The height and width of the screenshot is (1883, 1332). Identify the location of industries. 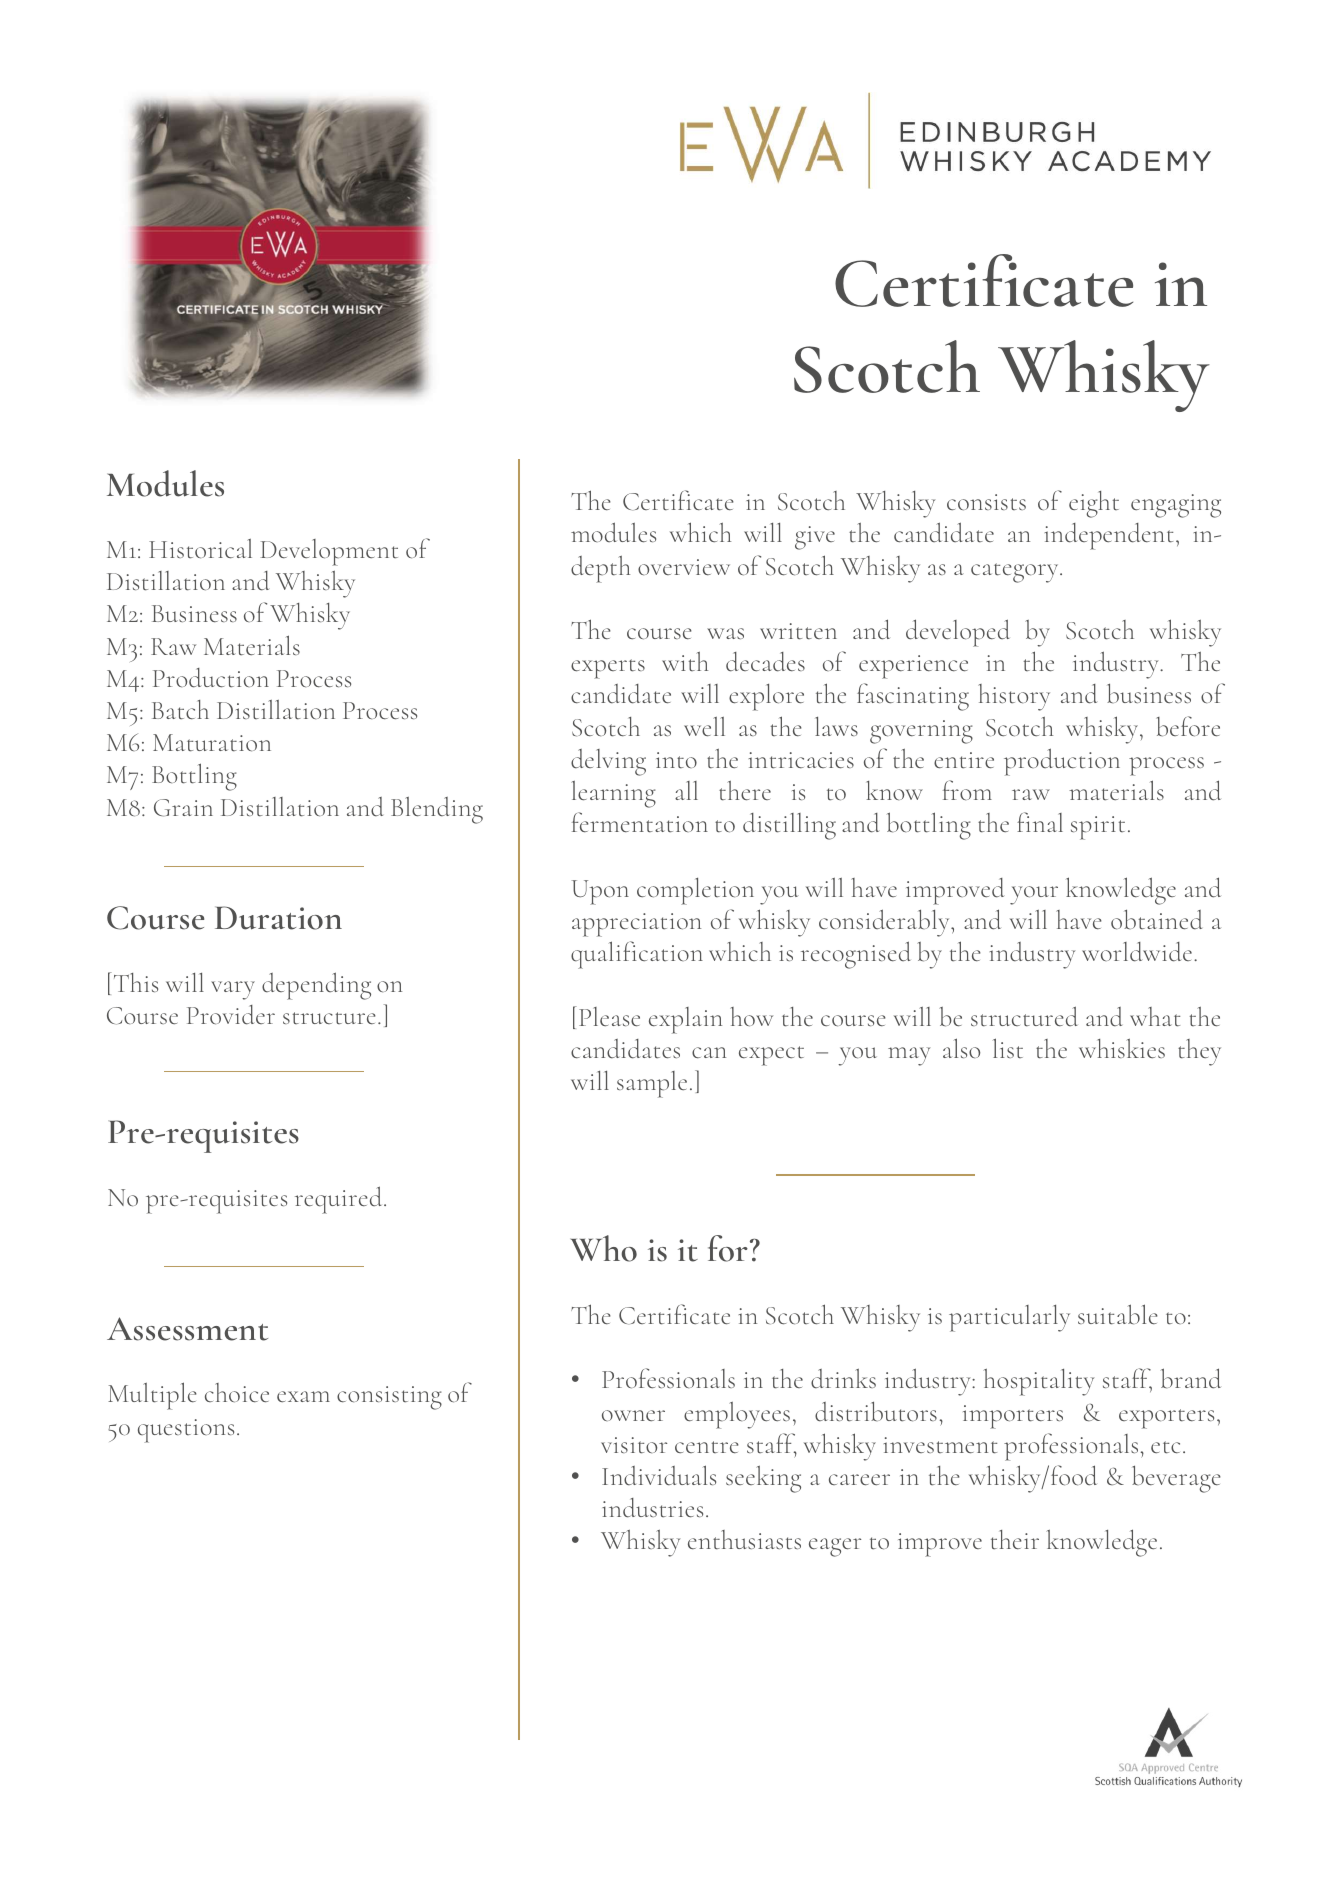
(652, 1508).
